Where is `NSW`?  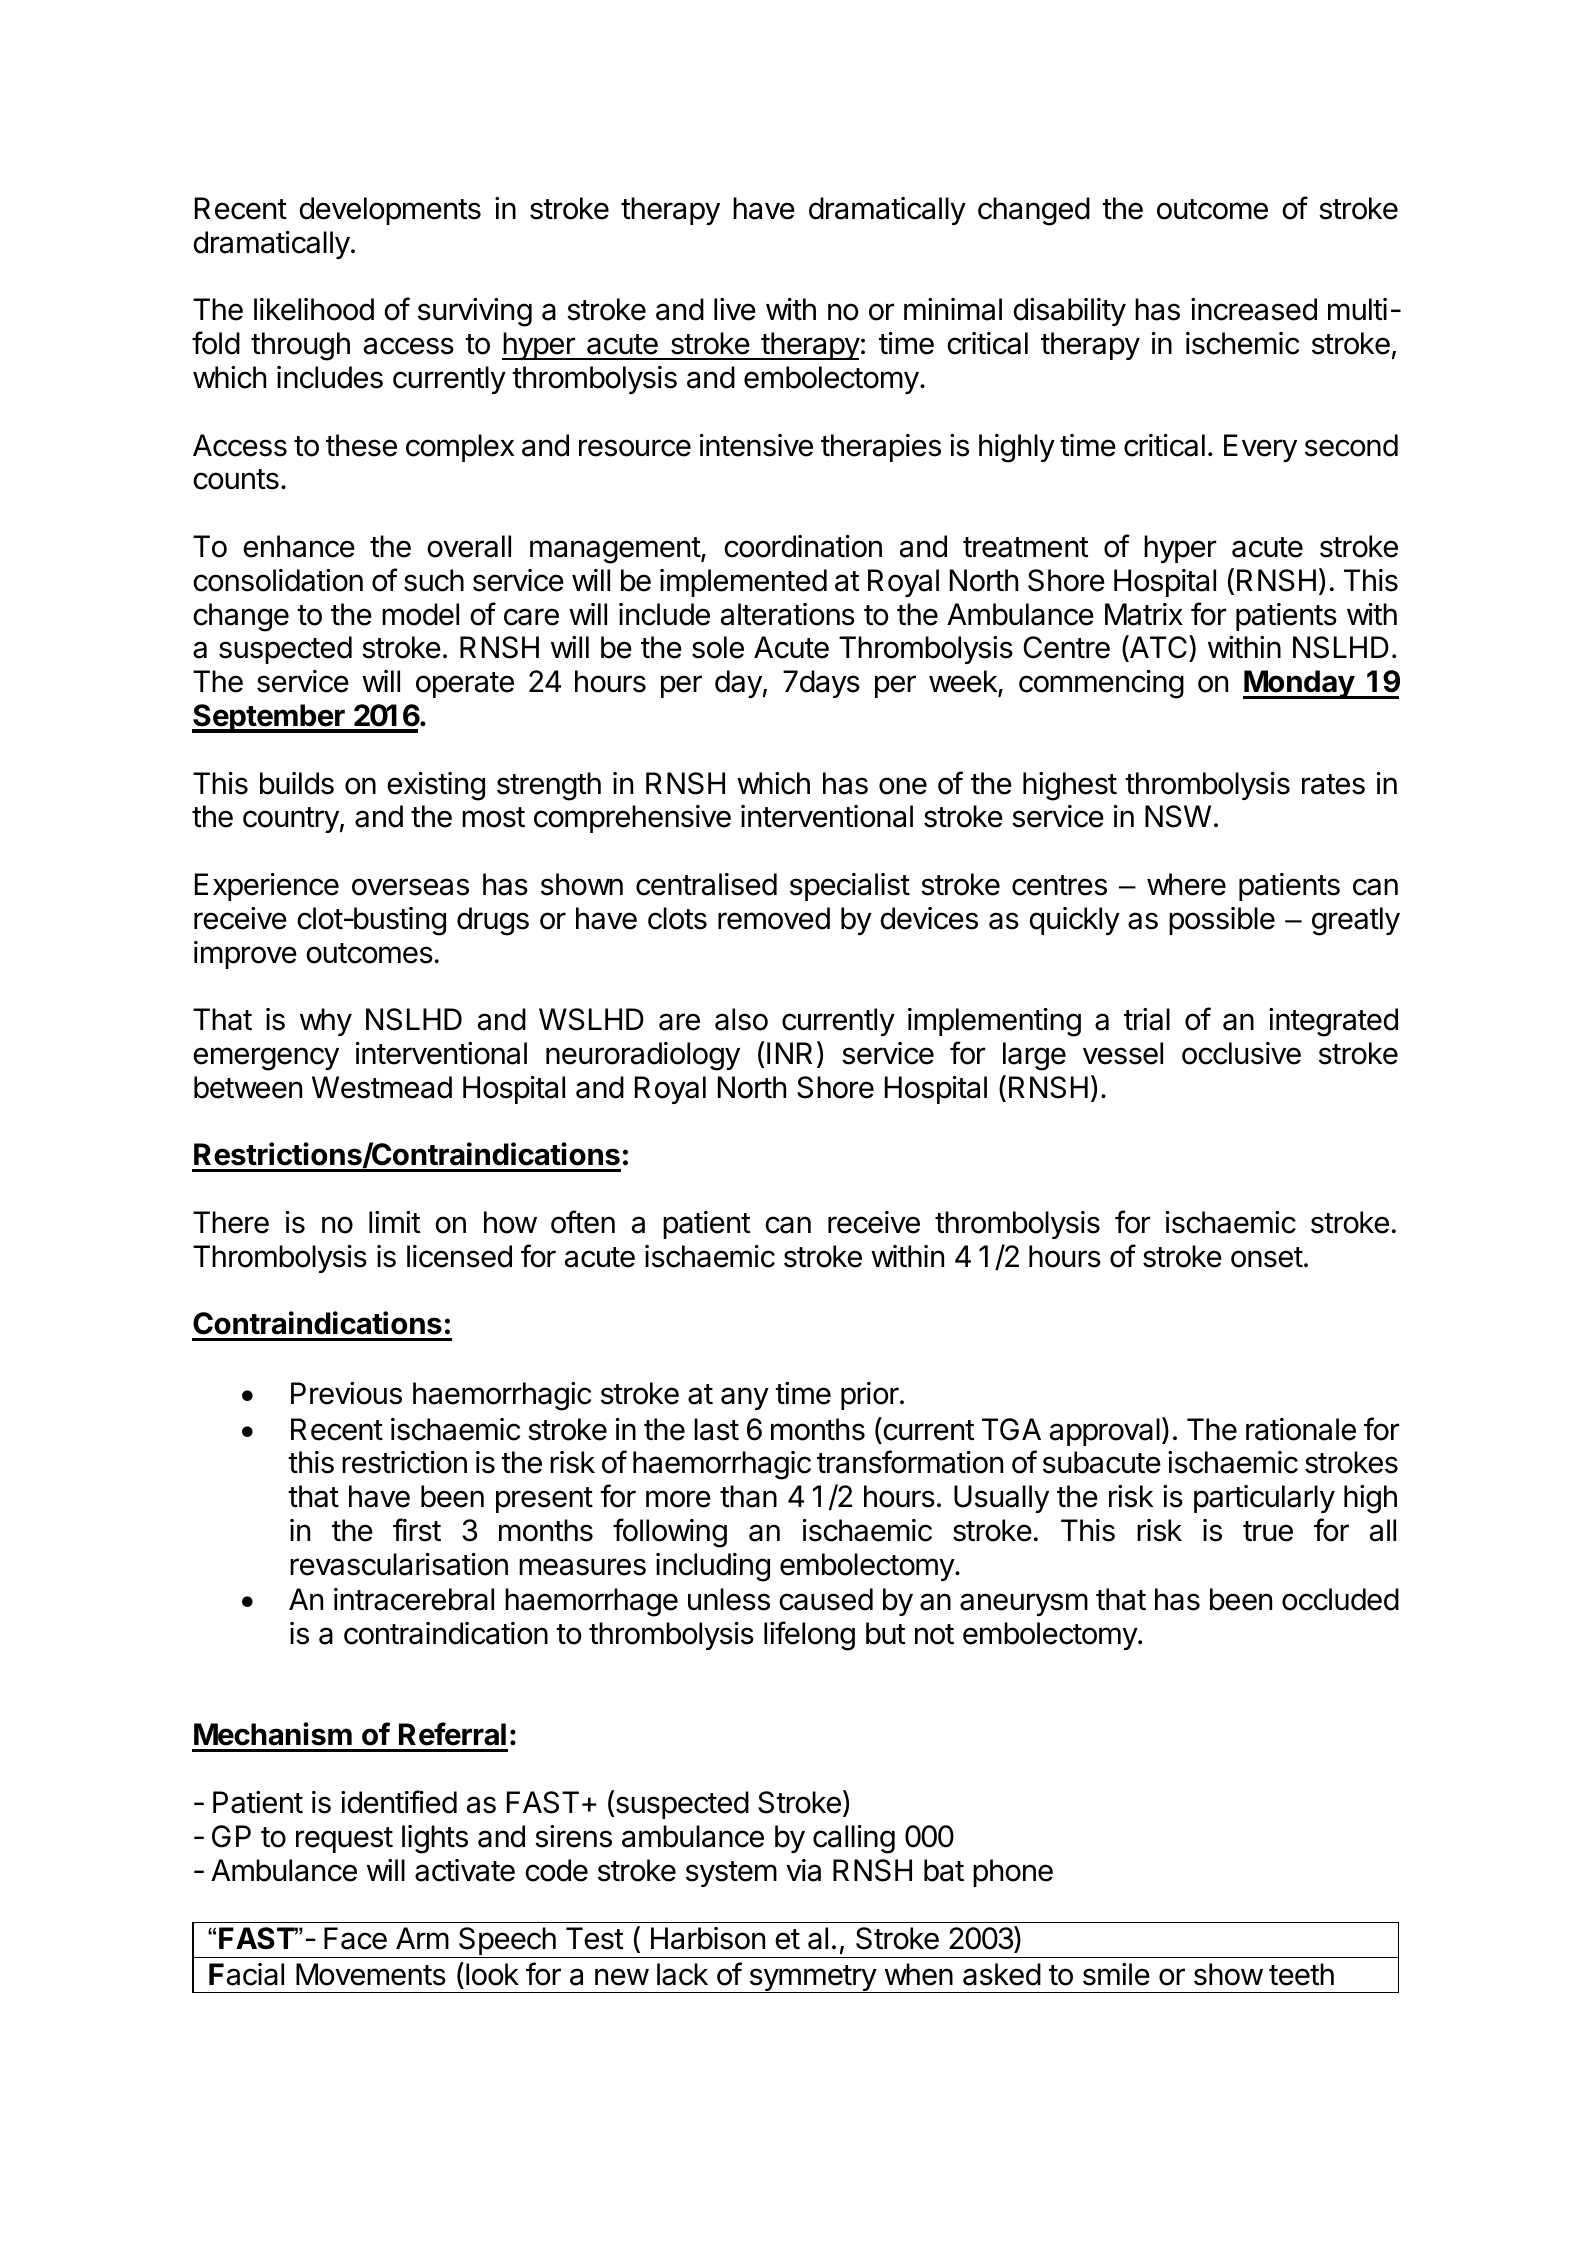
NSW is located at coordinates (1178, 816).
